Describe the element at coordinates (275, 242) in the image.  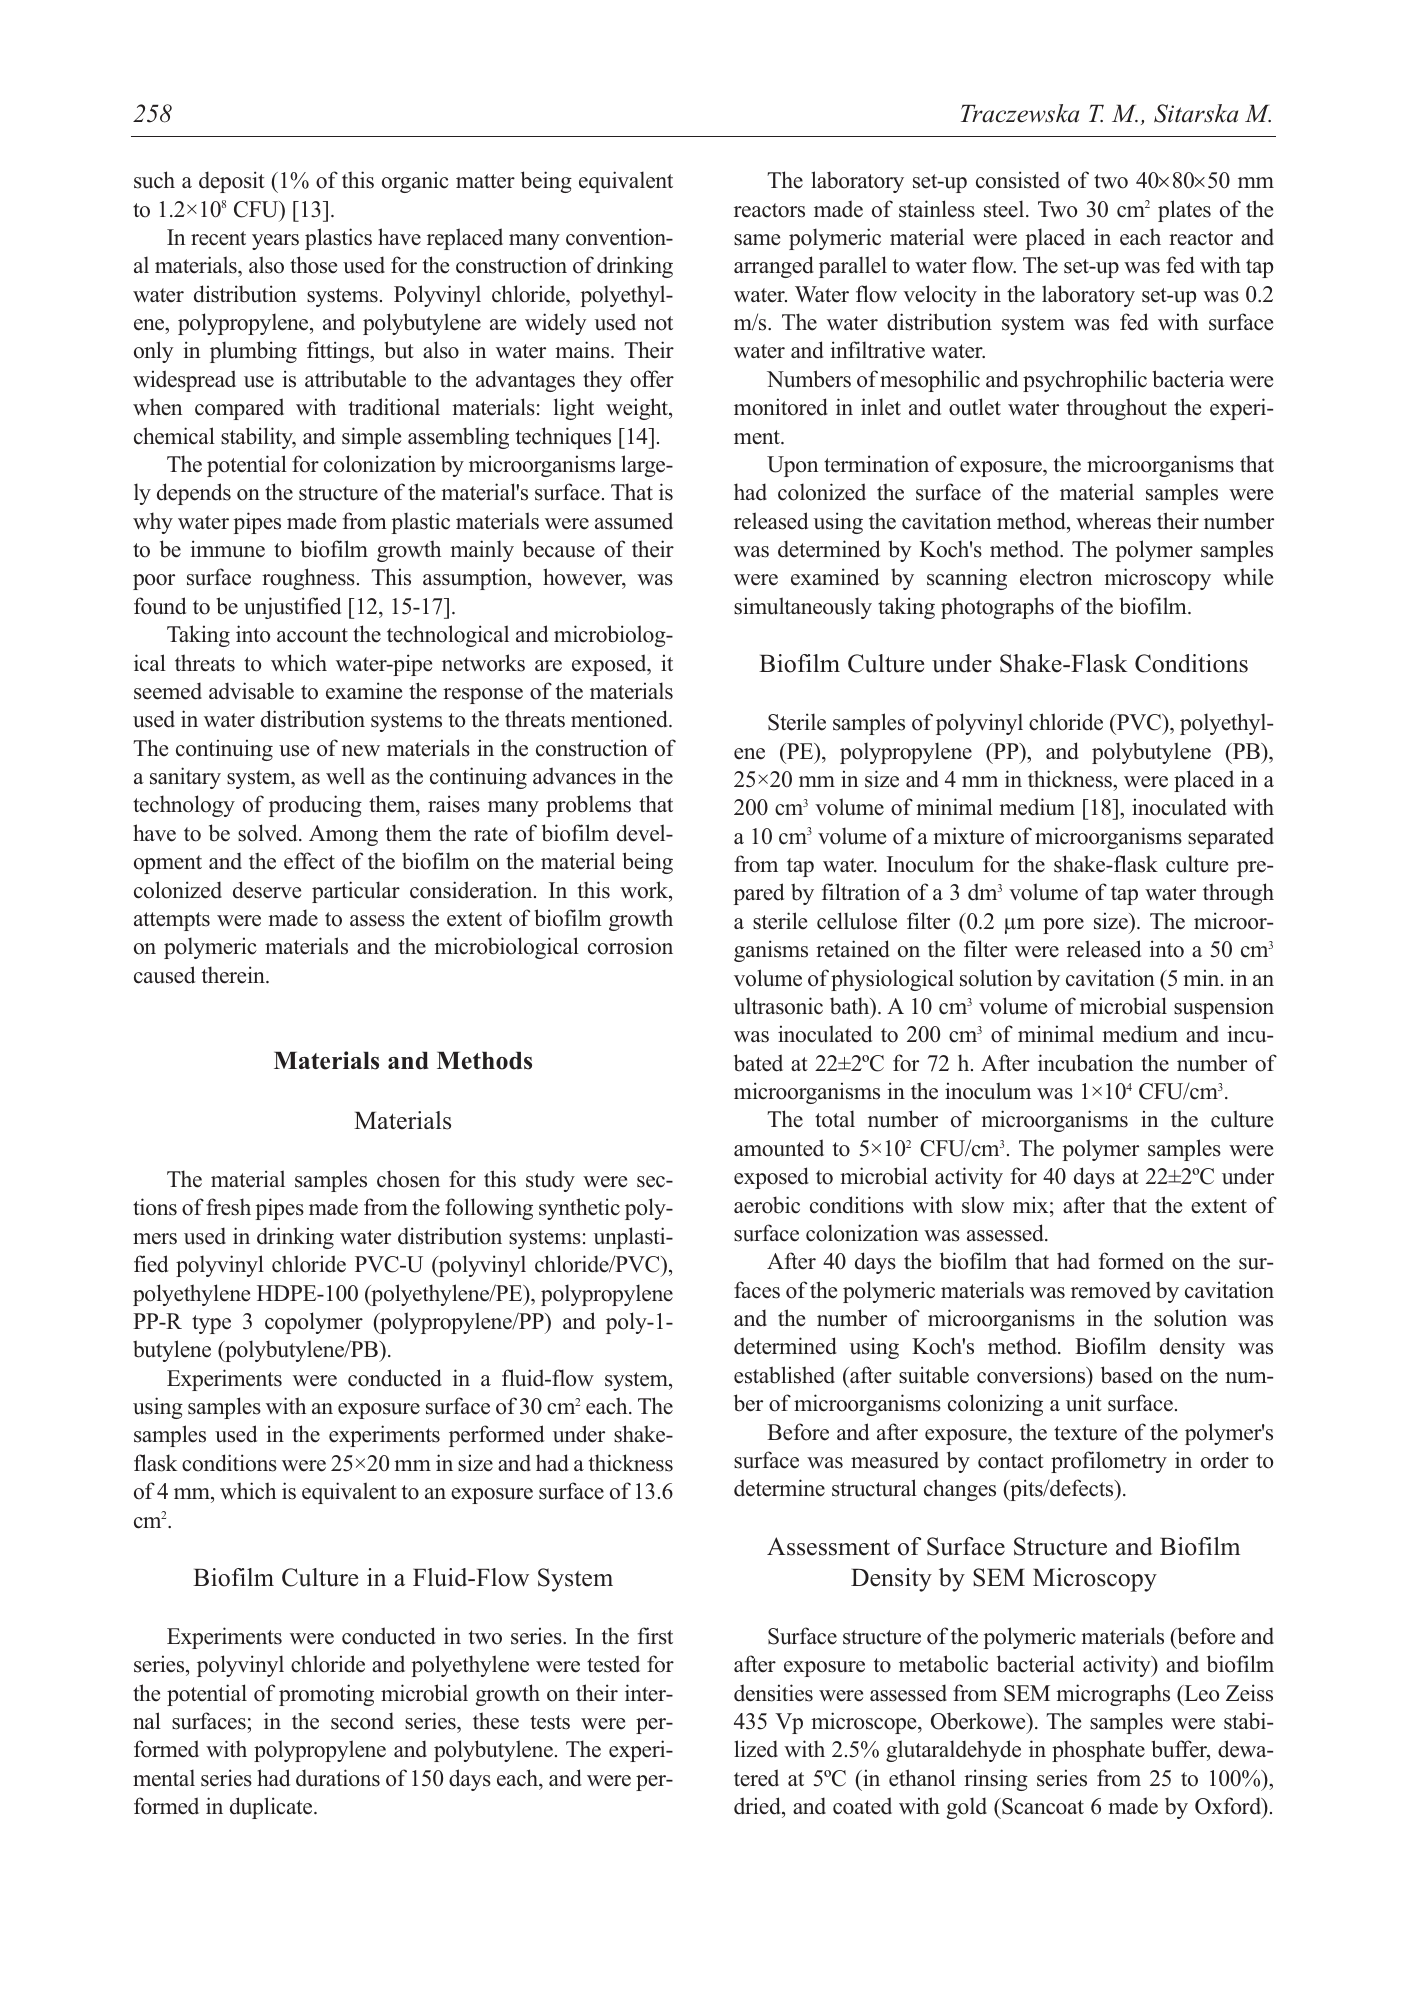
I see `years` at that location.
